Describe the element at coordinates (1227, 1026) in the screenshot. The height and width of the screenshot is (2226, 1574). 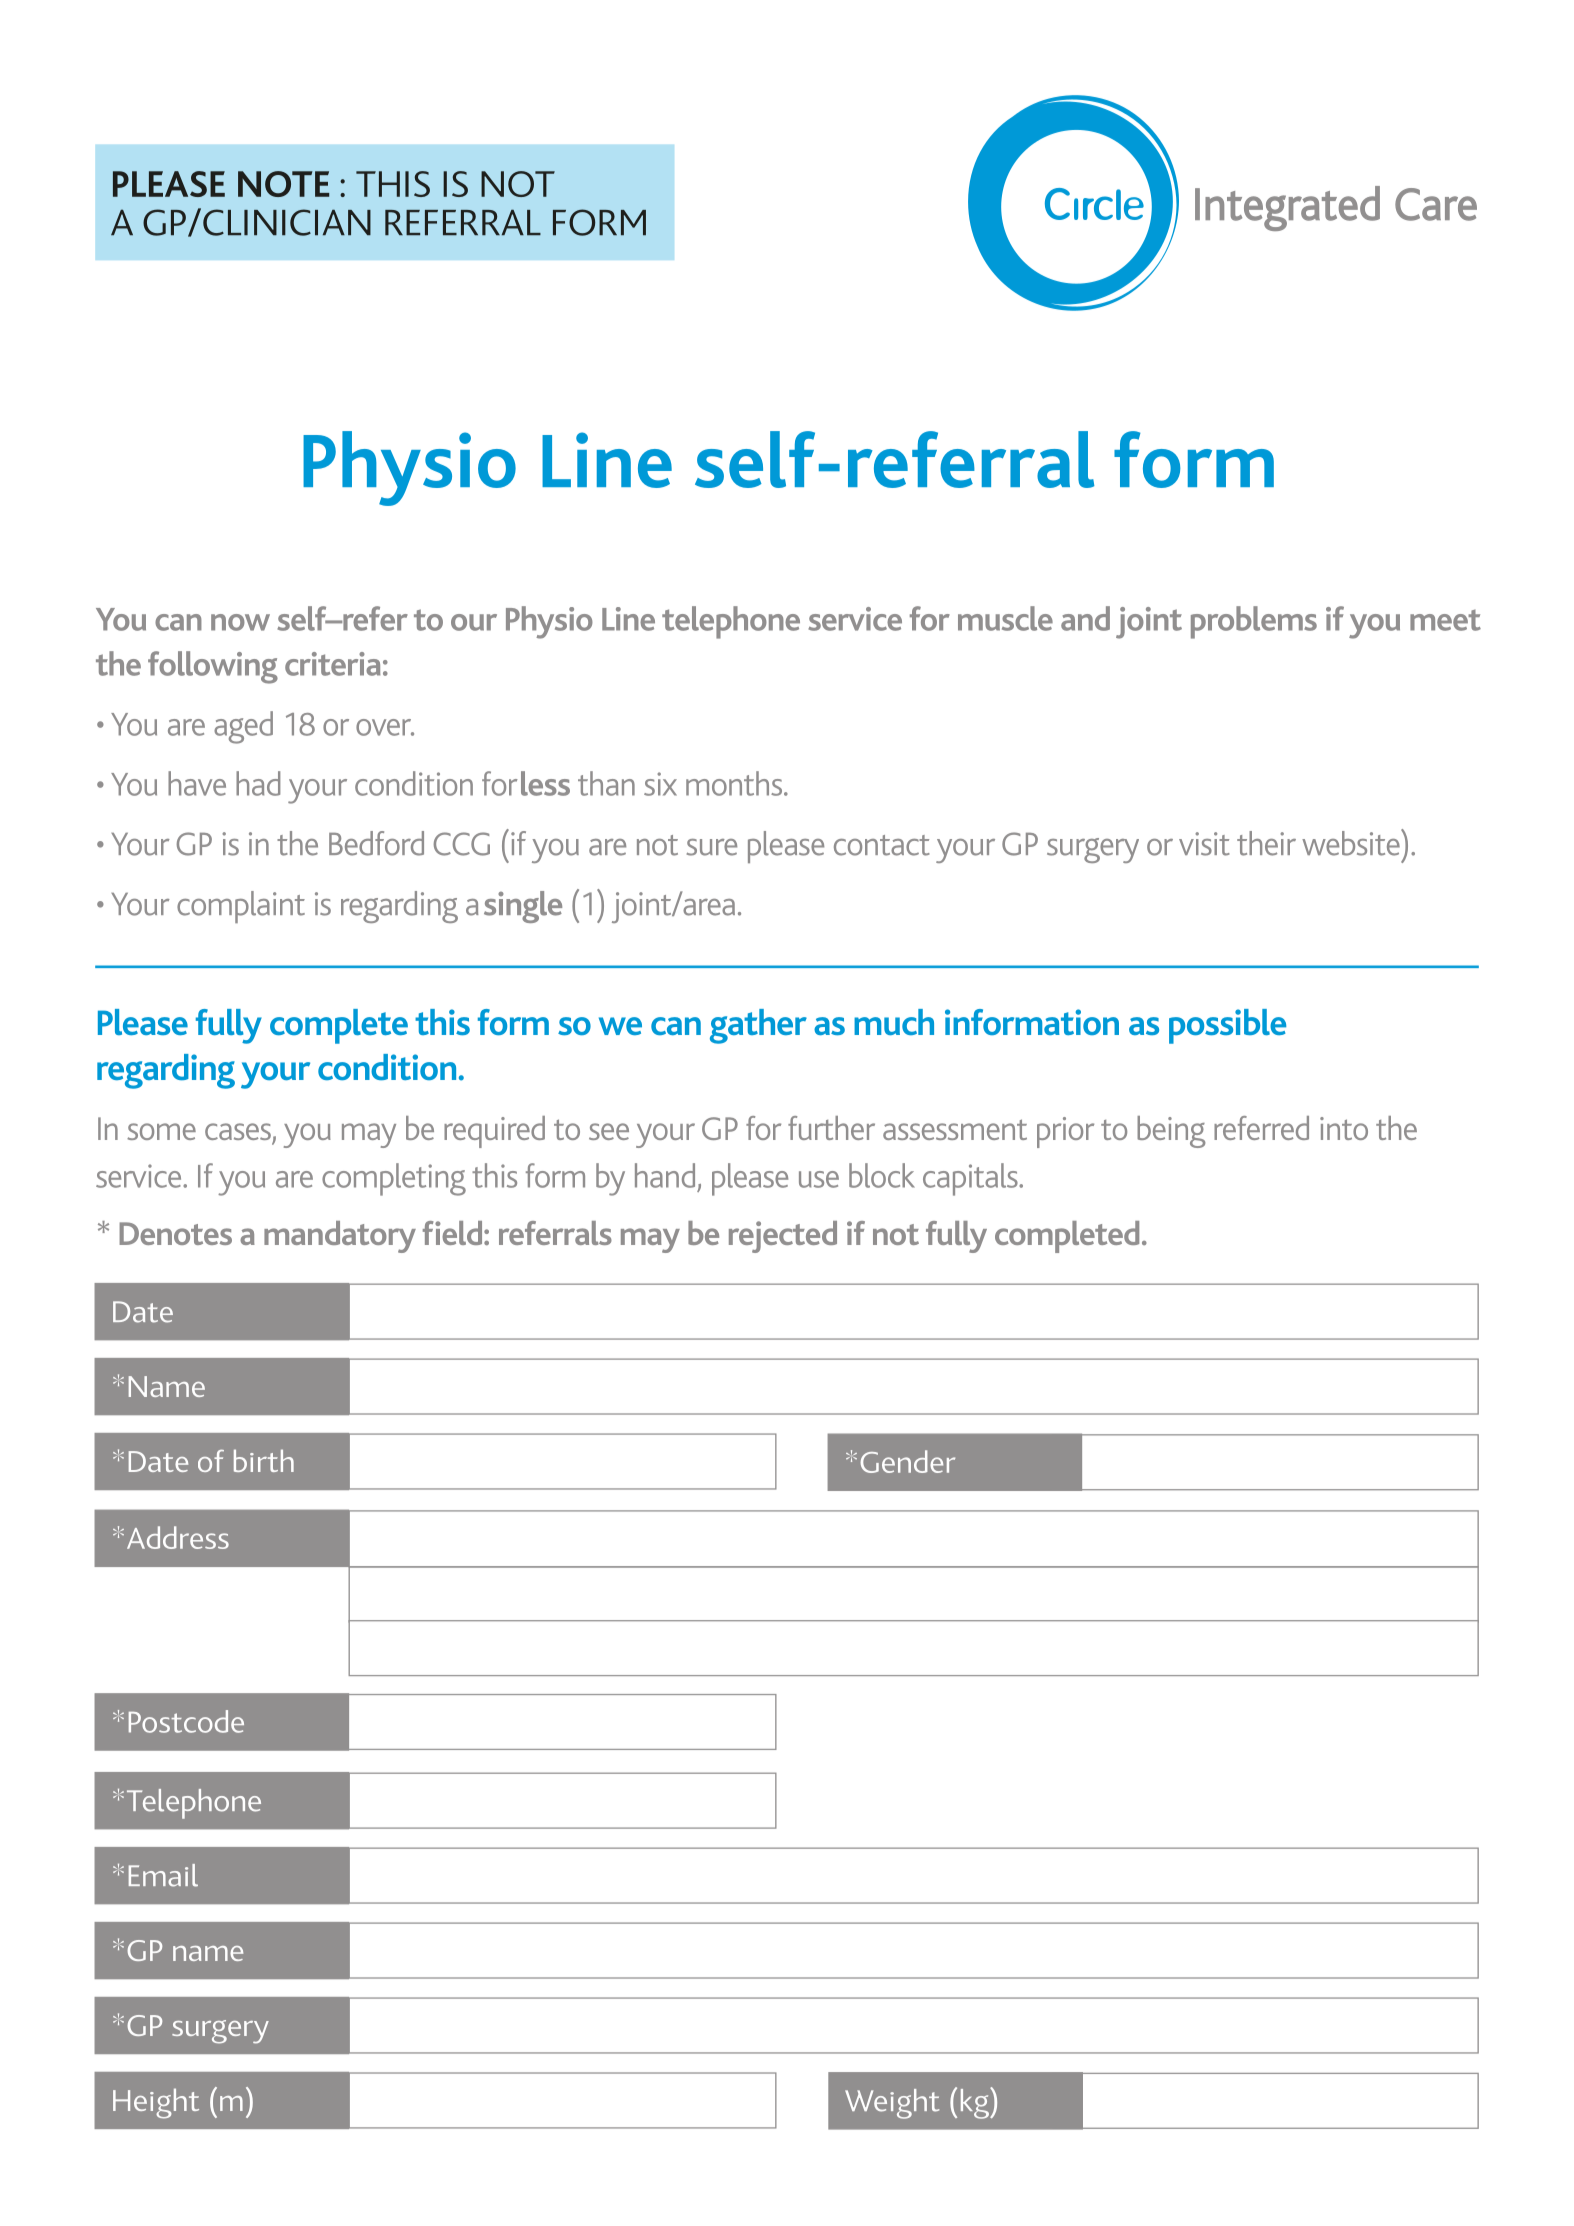
I see `possible` at that location.
